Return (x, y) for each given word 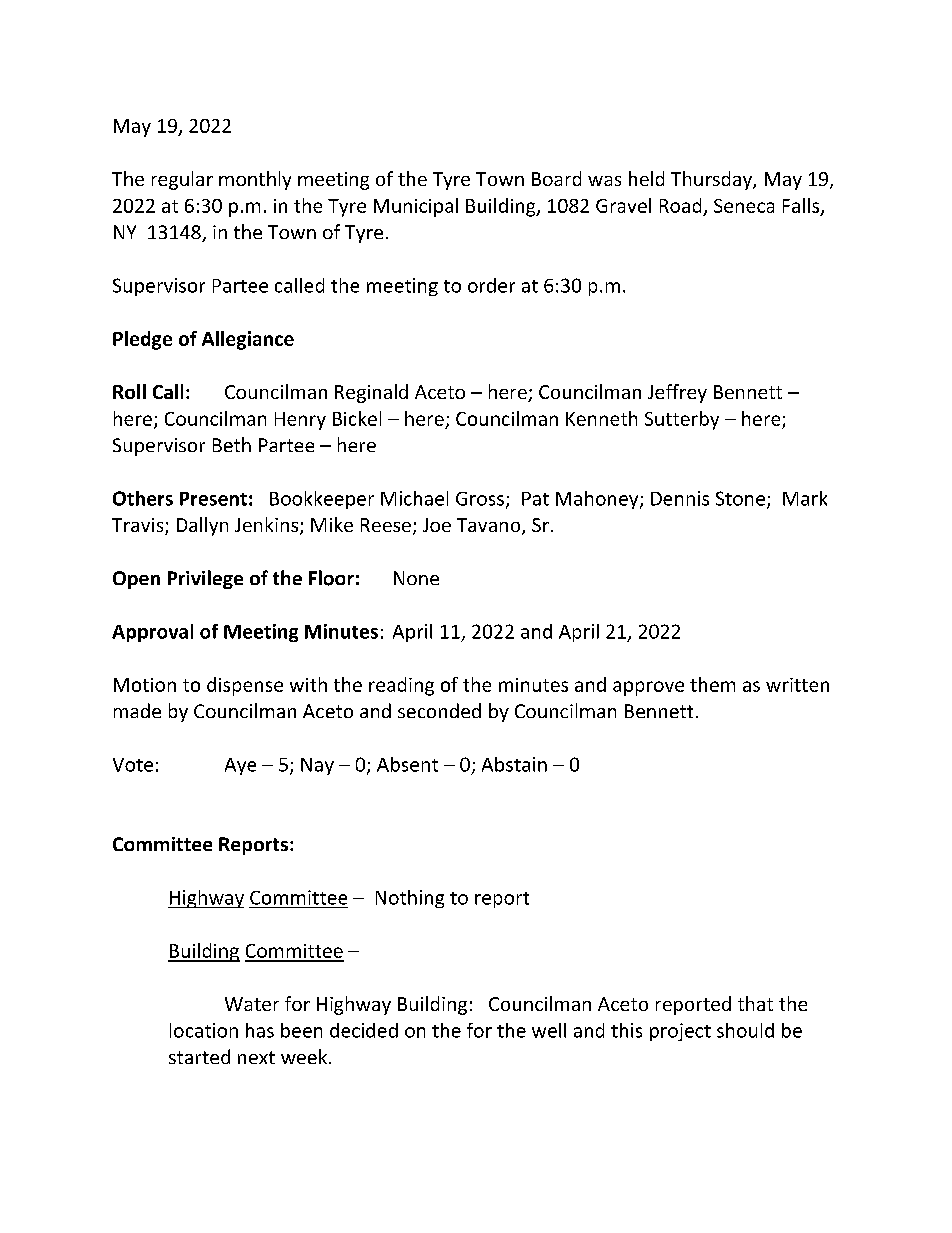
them (712, 684)
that (755, 1003)
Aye (240, 766)
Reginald (371, 393)
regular (182, 180)
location (204, 1030)
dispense (245, 686)
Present (213, 499)
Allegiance (248, 340)
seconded (439, 710)
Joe (437, 525)
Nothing (410, 899)
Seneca (744, 206)
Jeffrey (677, 393)
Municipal (416, 207)
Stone (740, 498)
